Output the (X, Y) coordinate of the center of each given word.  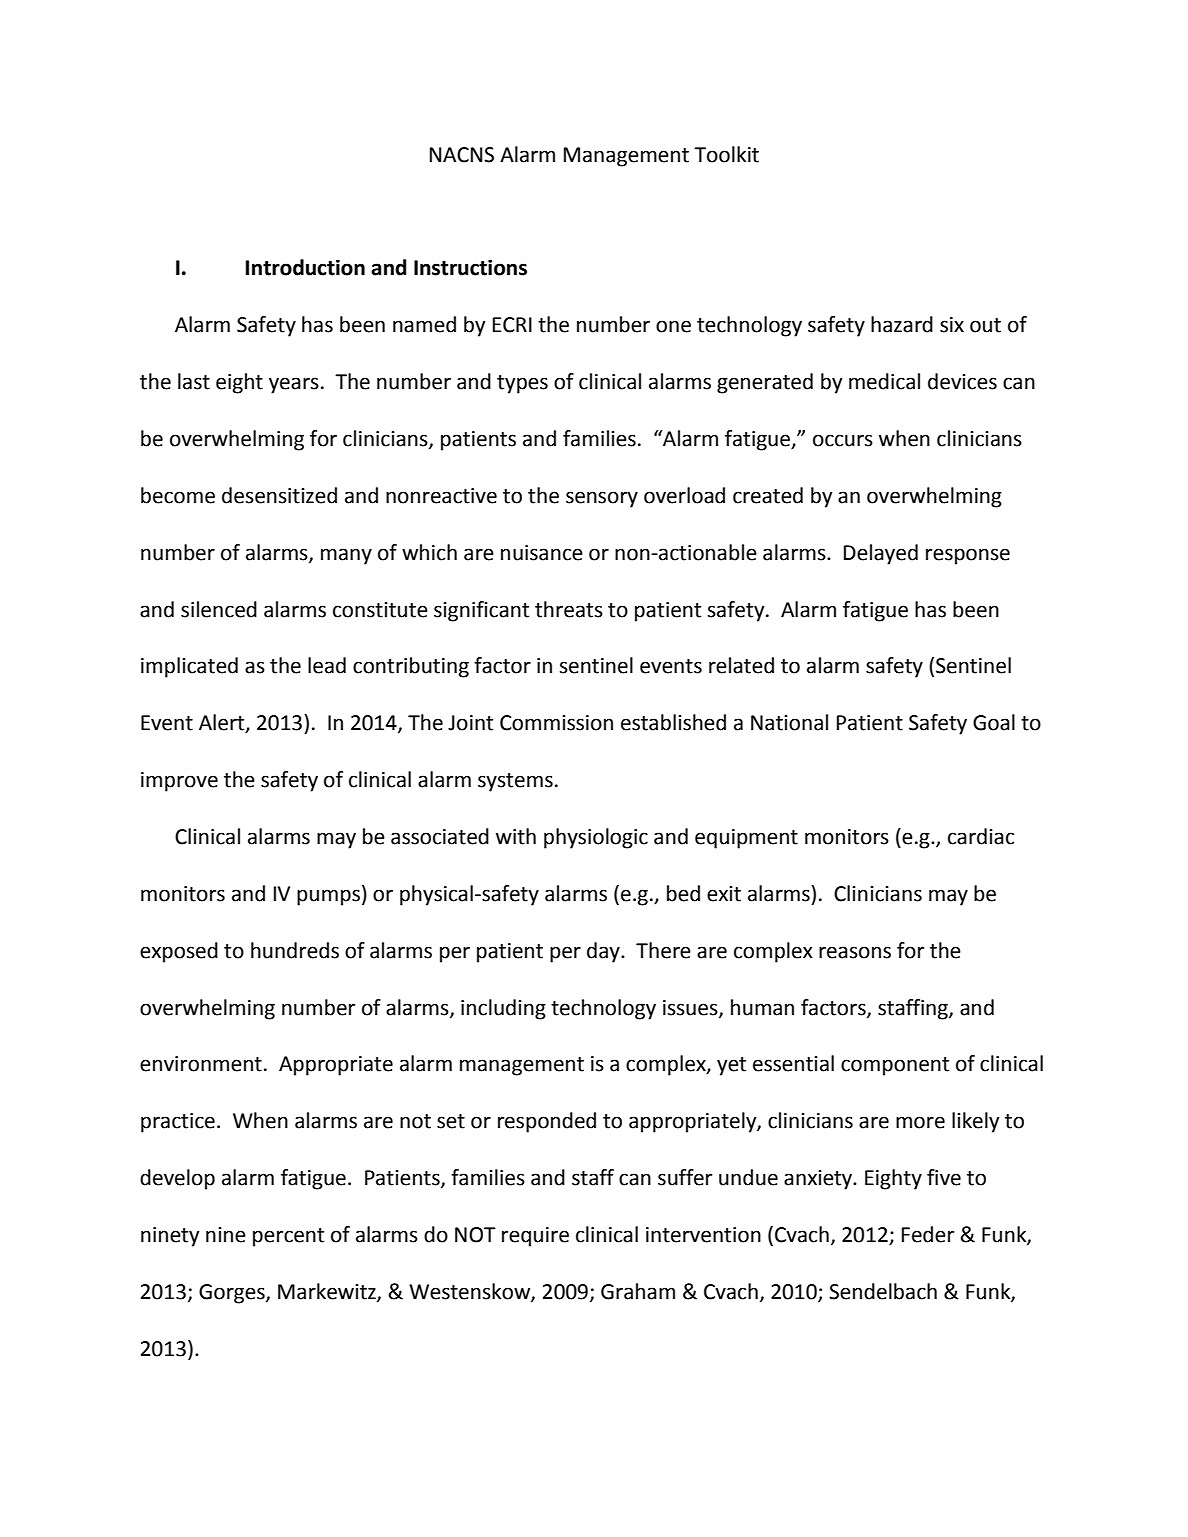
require (535, 1237)
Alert (223, 723)
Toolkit (726, 154)
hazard (902, 324)
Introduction (305, 267)
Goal (994, 722)
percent (288, 1237)
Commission (556, 723)
